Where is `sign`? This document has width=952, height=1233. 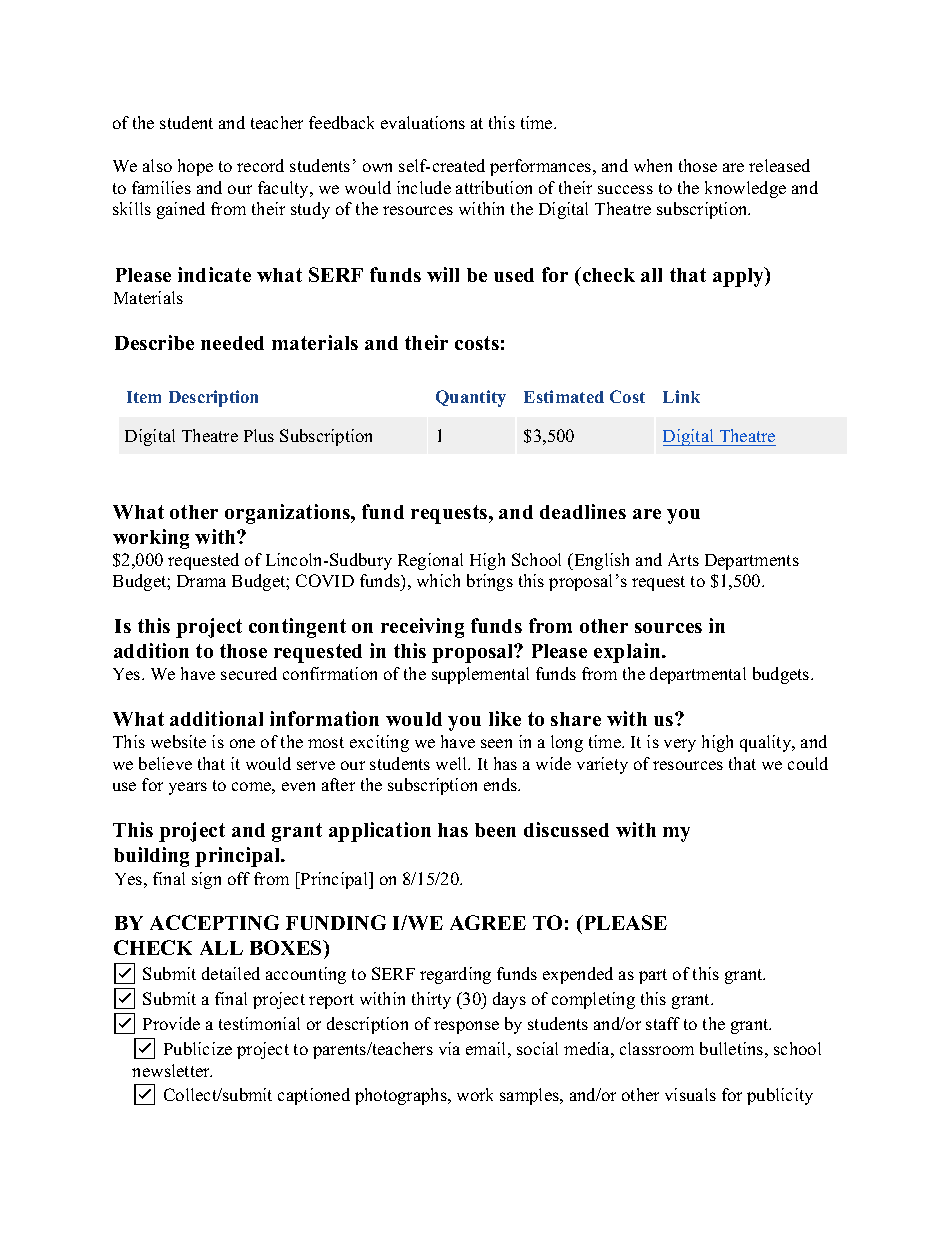
sign is located at coordinates (206, 880).
